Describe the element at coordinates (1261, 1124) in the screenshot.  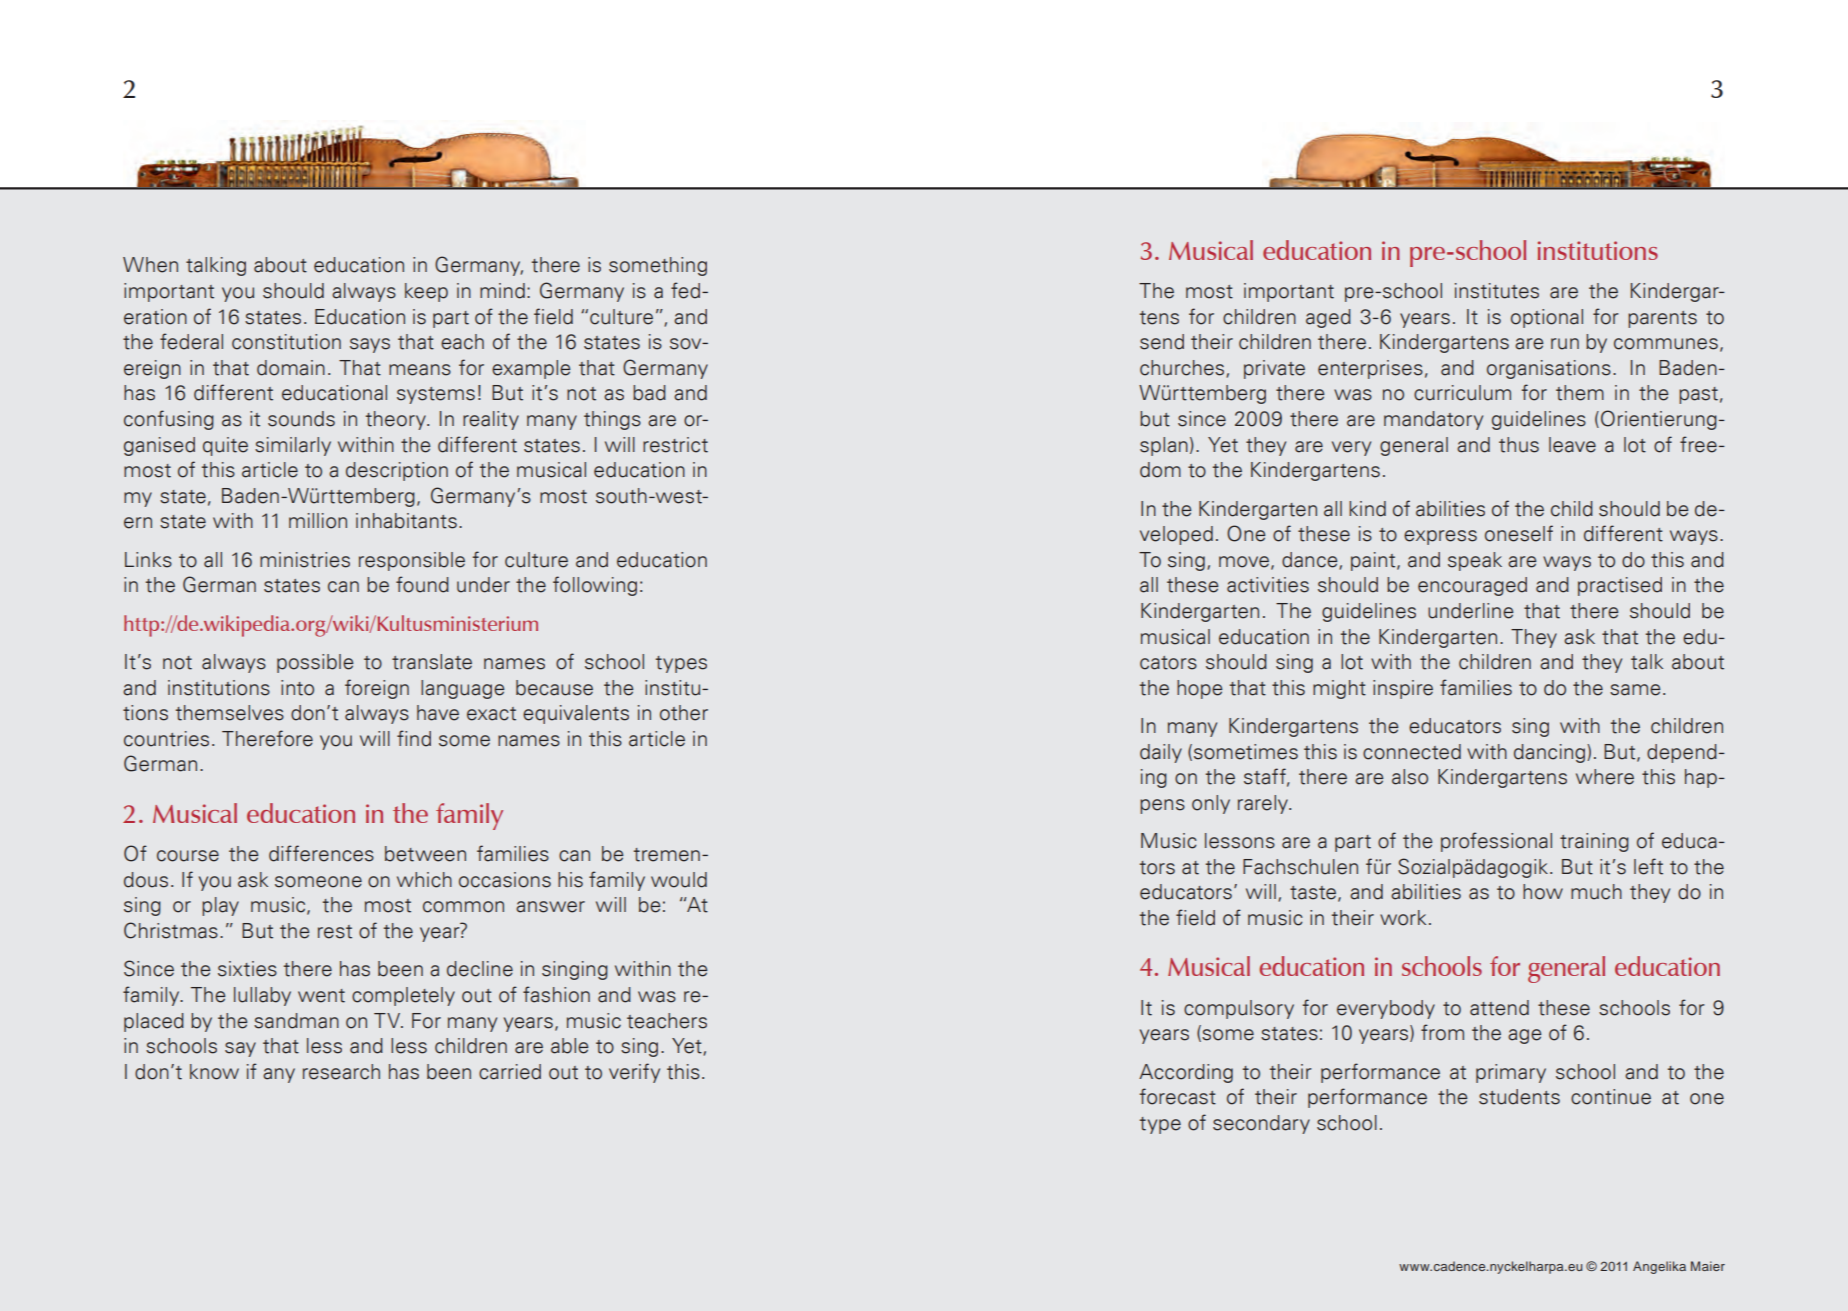
I see `secondary` at that location.
